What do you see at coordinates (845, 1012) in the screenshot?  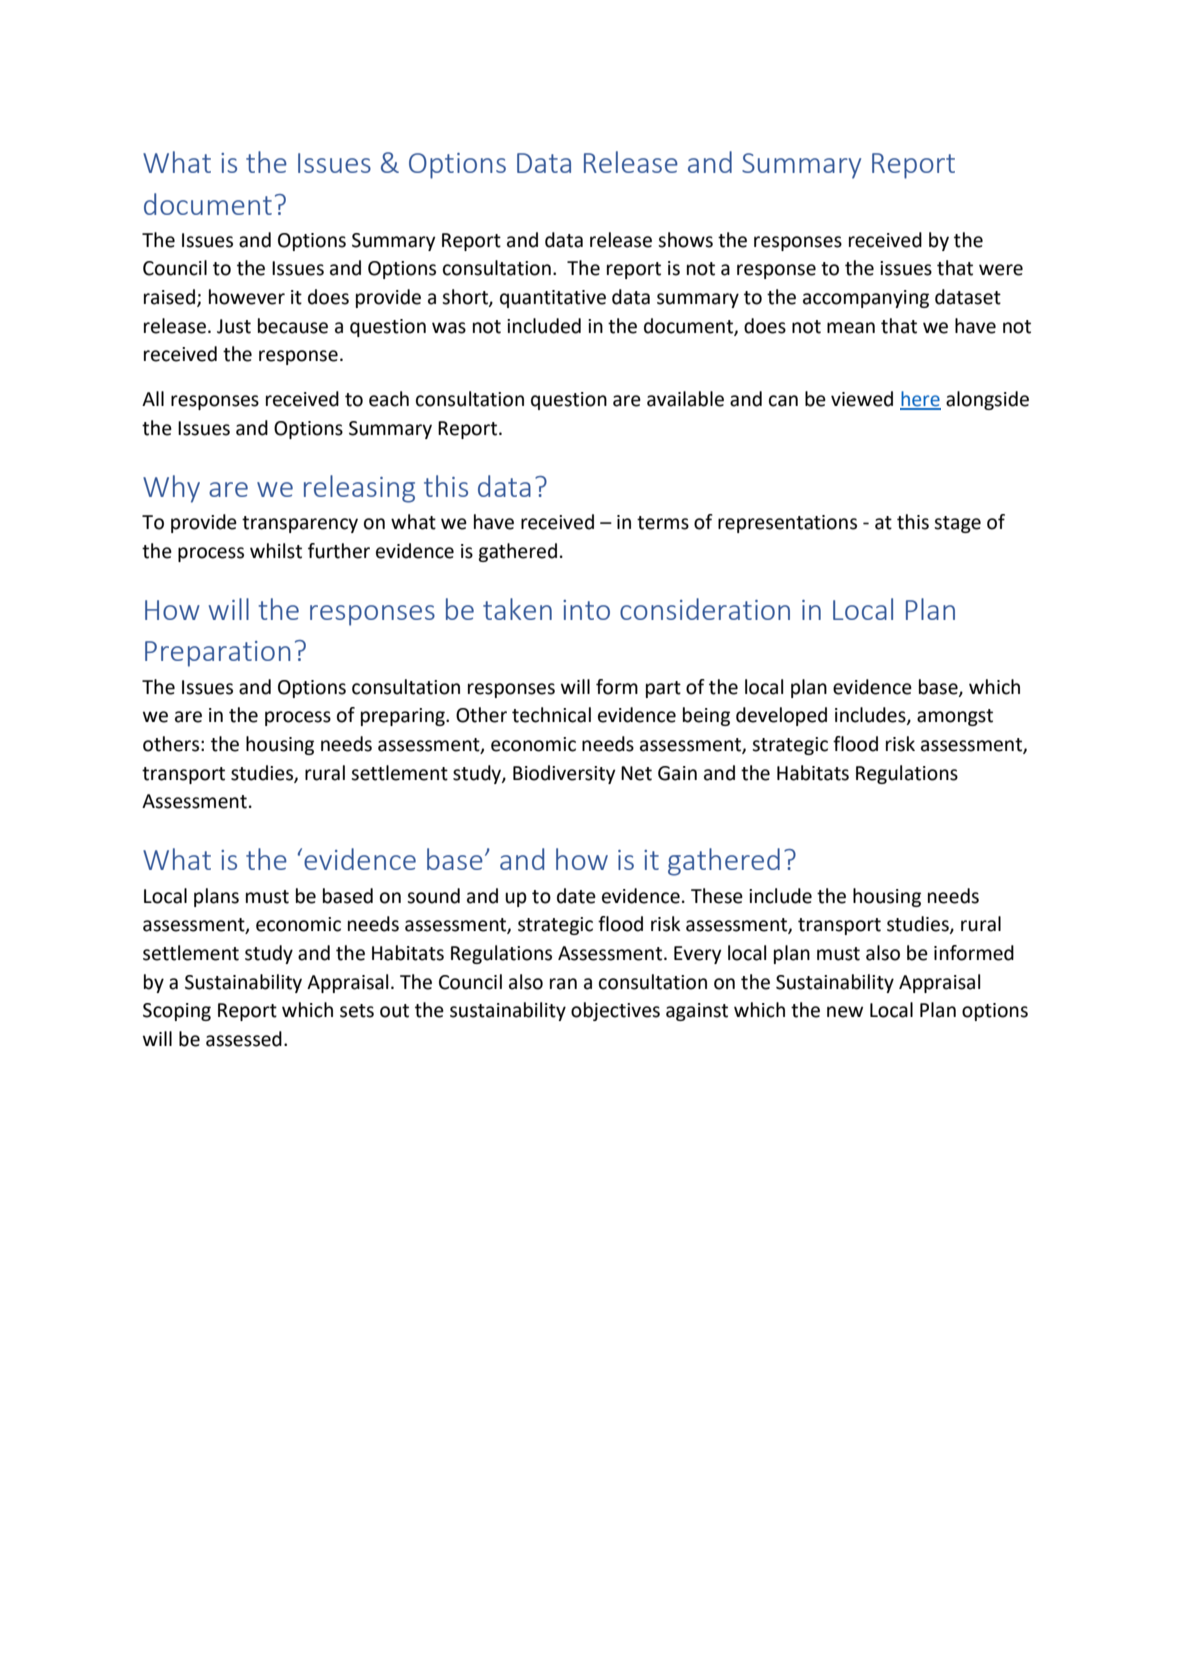 I see `new` at bounding box center [845, 1012].
